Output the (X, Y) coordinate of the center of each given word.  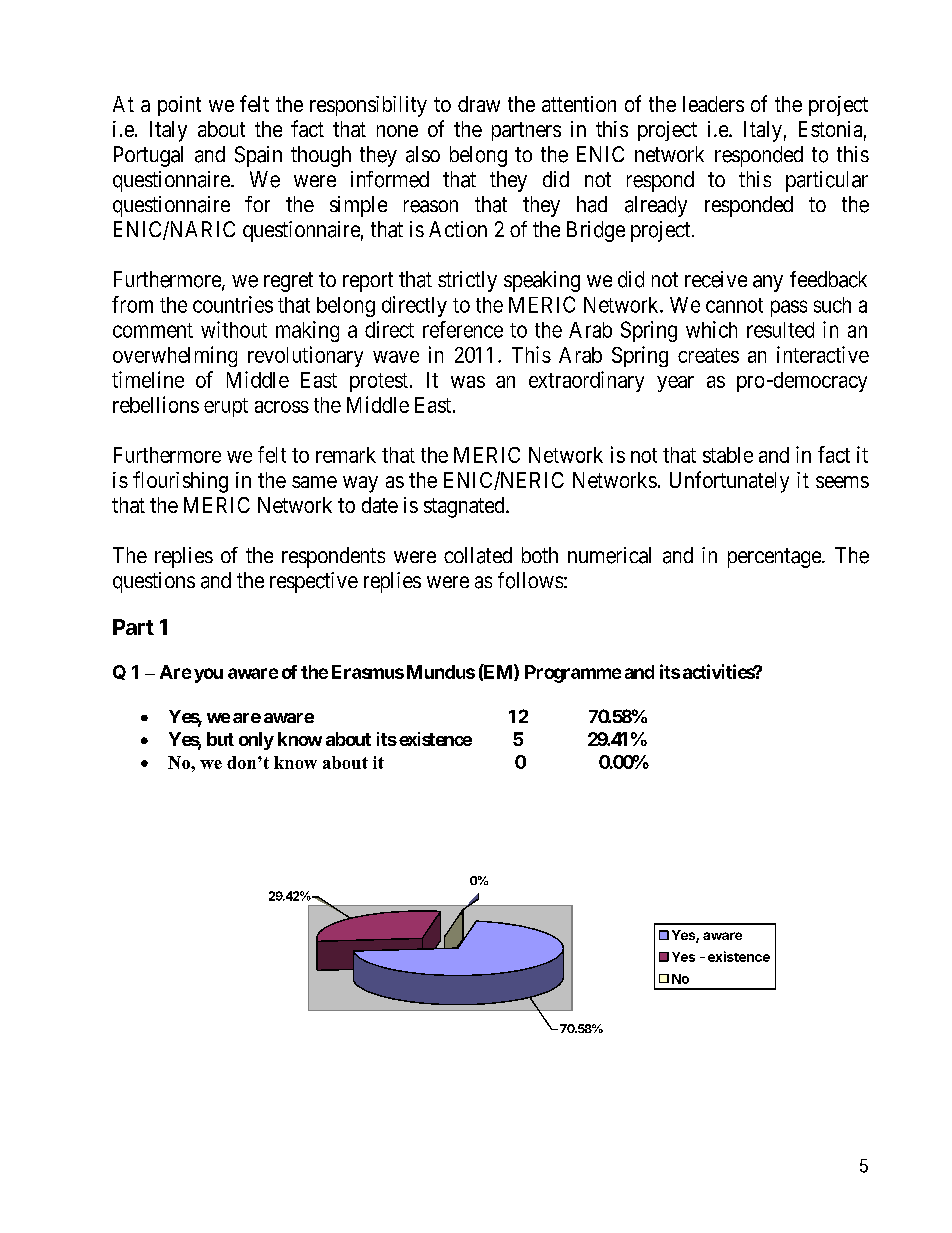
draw (479, 104)
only (256, 741)
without (234, 329)
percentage (775, 558)
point (179, 106)
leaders (713, 104)
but (220, 739)
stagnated (465, 507)
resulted (780, 330)
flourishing (180, 482)
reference (463, 329)
